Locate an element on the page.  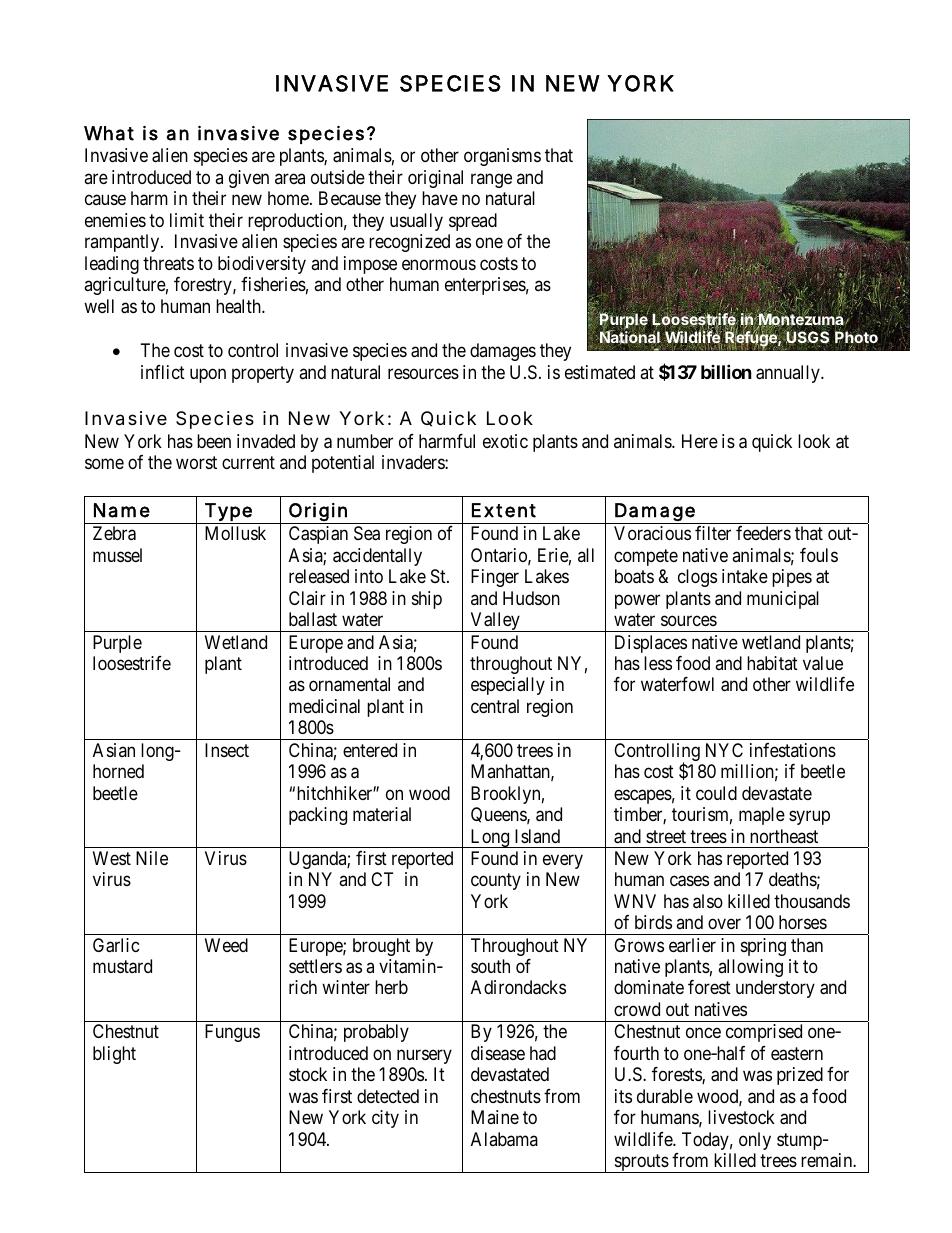
habitat is located at coordinates (772, 663).
